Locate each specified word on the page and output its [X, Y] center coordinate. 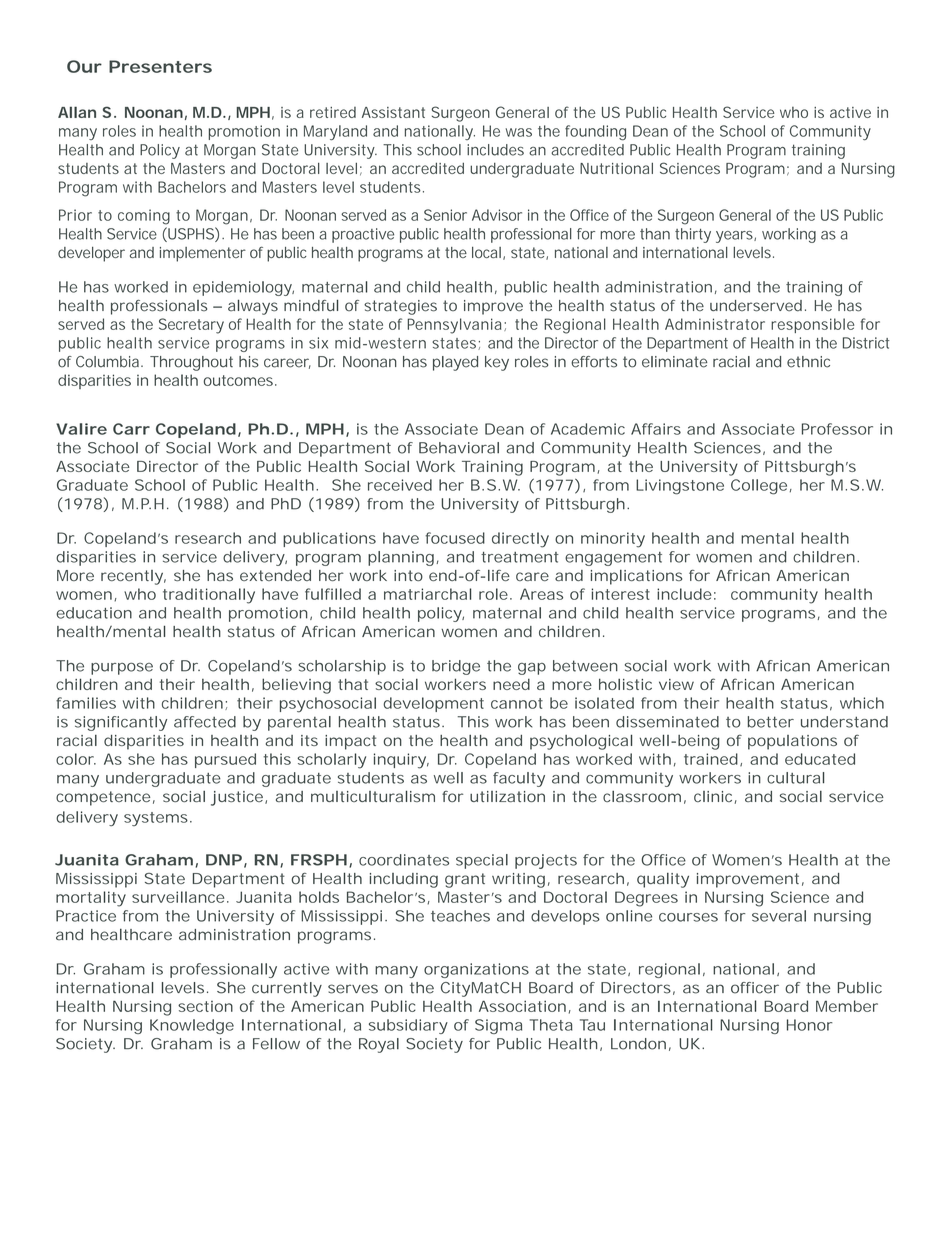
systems [156, 819]
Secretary [191, 326]
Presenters [160, 66]
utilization [507, 796]
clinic [713, 796]
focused [455, 538]
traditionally [209, 596]
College [759, 487]
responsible [812, 325]
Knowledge [192, 1026]
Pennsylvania [454, 326]
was [518, 132]
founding [595, 133]
